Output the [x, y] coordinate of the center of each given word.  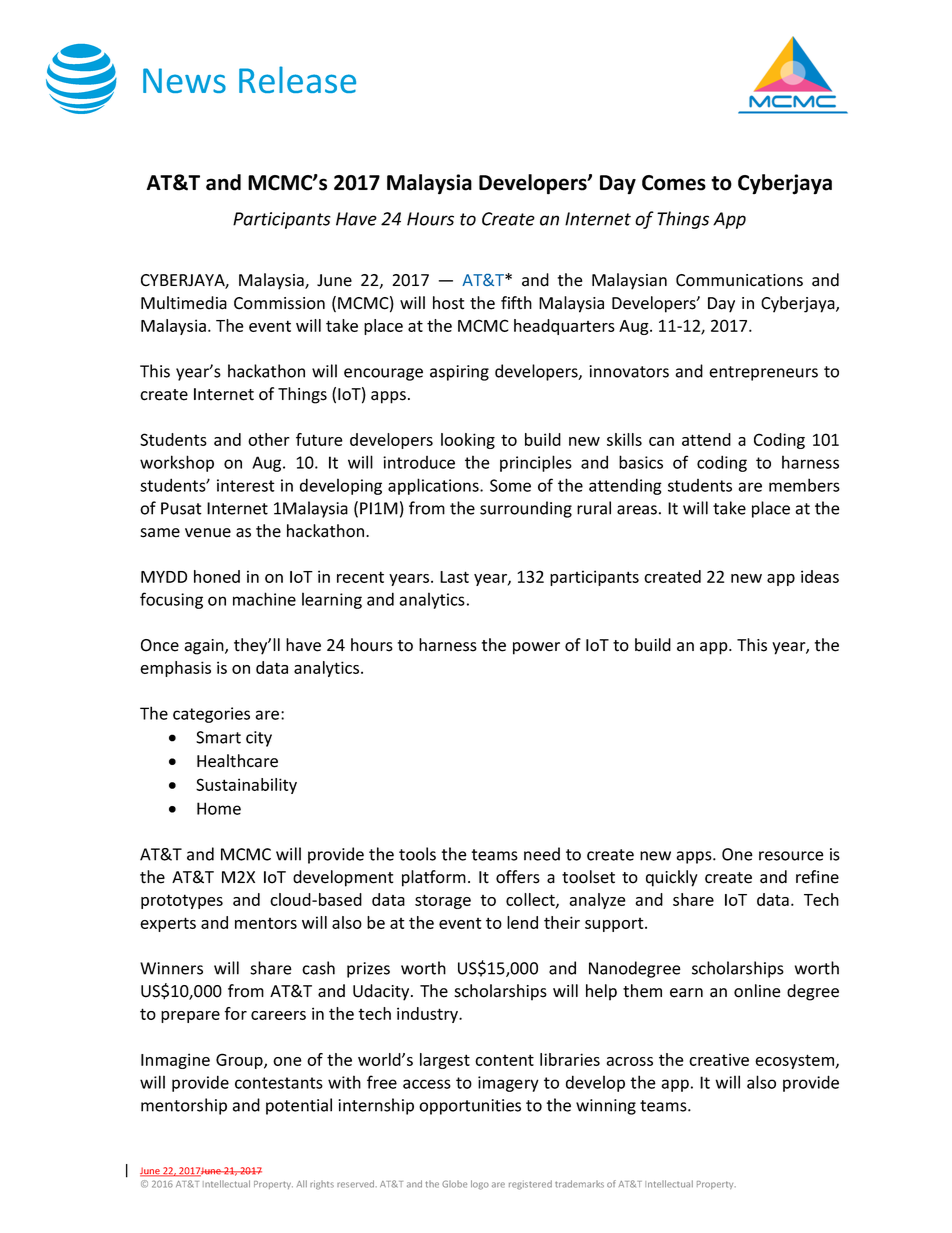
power [536, 648]
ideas [820, 576]
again [205, 647]
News [184, 80]
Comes [674, 183]
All [302, 1183]
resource [791, 856]
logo [480, 1185]
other [269, 439]
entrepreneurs [763, 373]
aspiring [459, 373]
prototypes [182, 901]
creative [719, 1059]
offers [518, 877]
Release [297, 79]
